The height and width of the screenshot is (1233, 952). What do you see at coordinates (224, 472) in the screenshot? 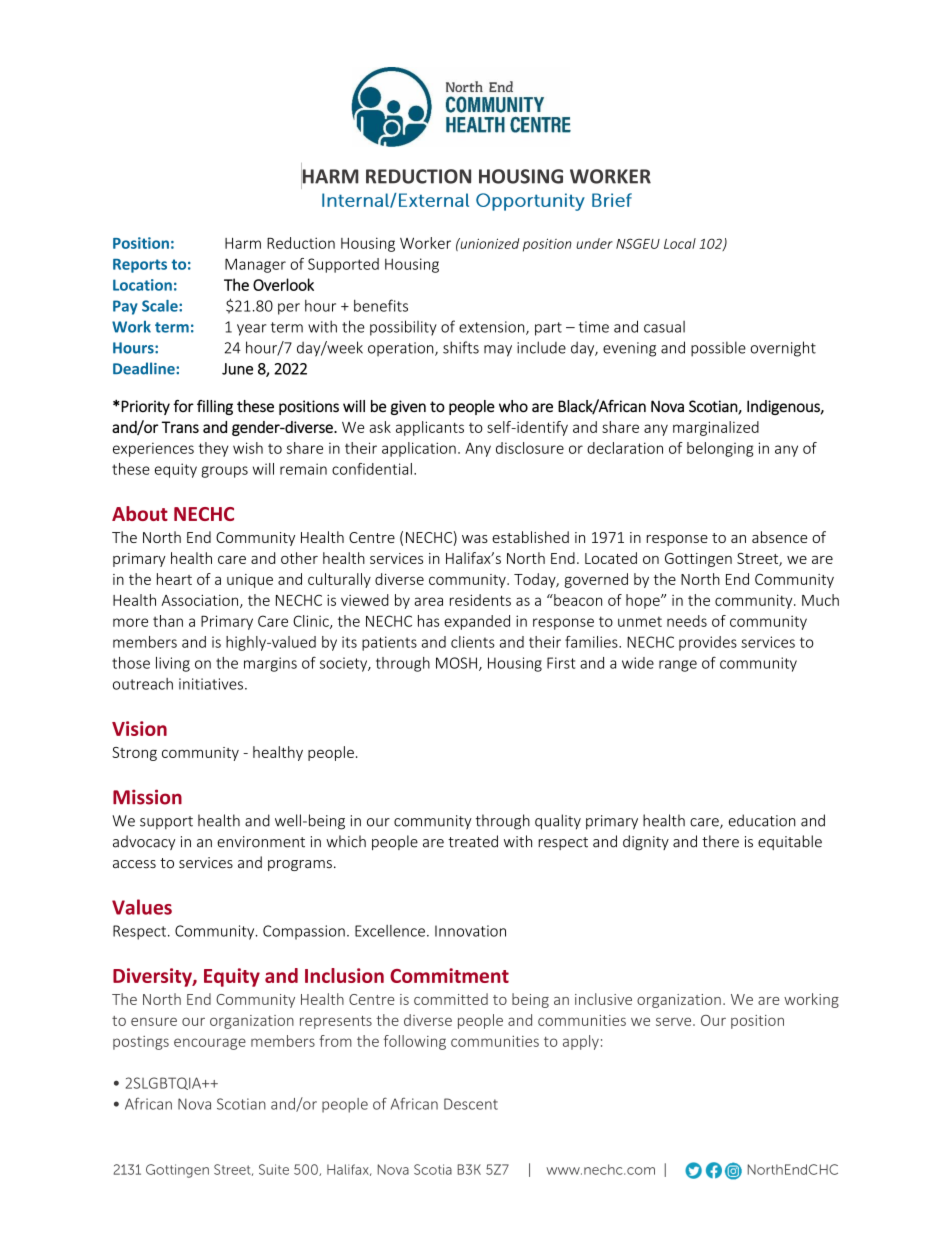
I see `groups` at bounding box center [224, 472].
